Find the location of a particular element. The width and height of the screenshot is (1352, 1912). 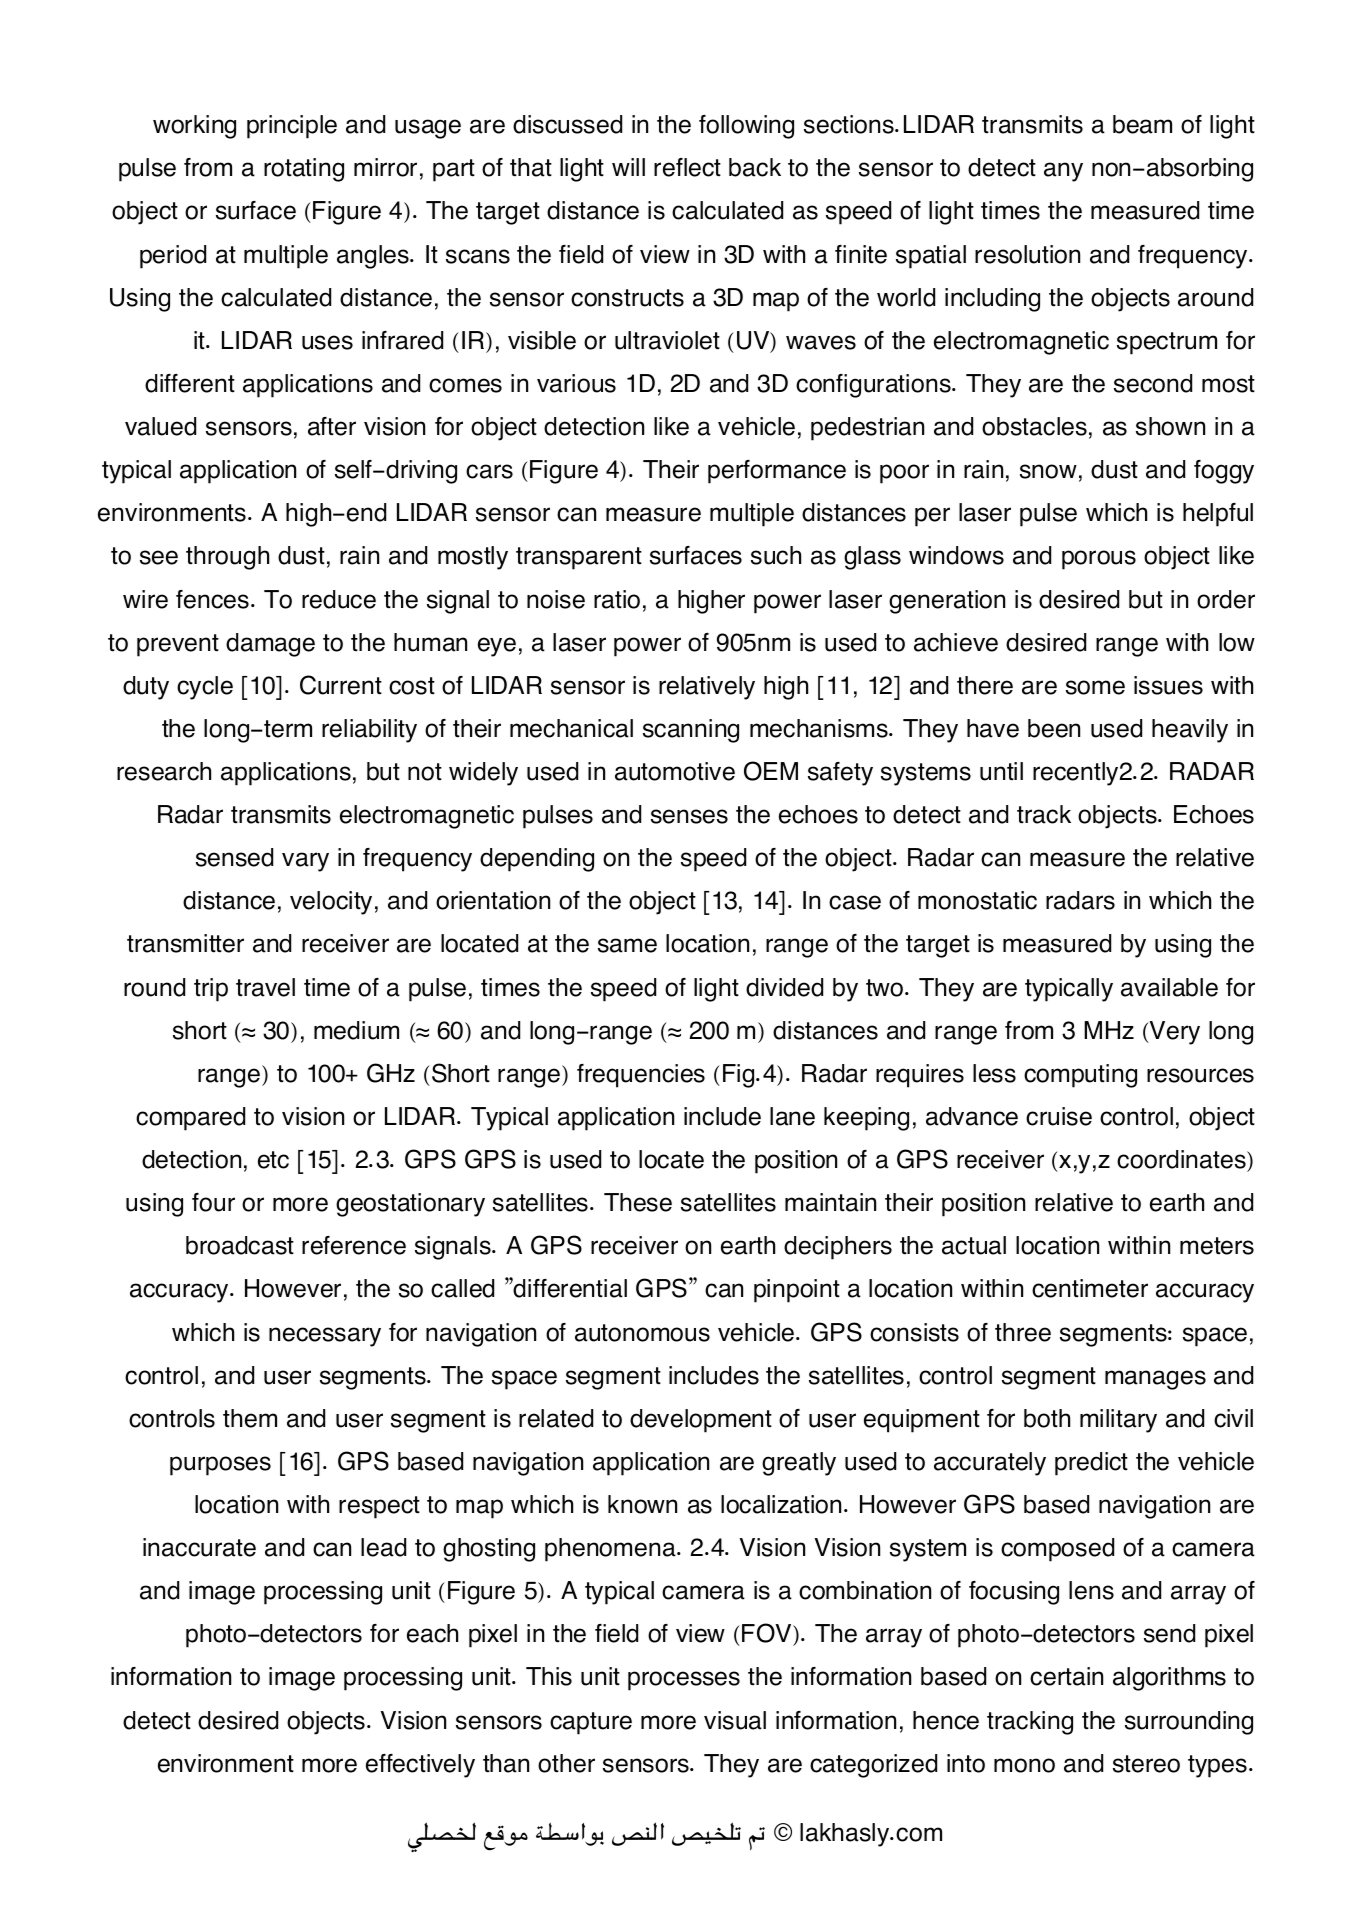

any is located at coordinates (1063, 172).
